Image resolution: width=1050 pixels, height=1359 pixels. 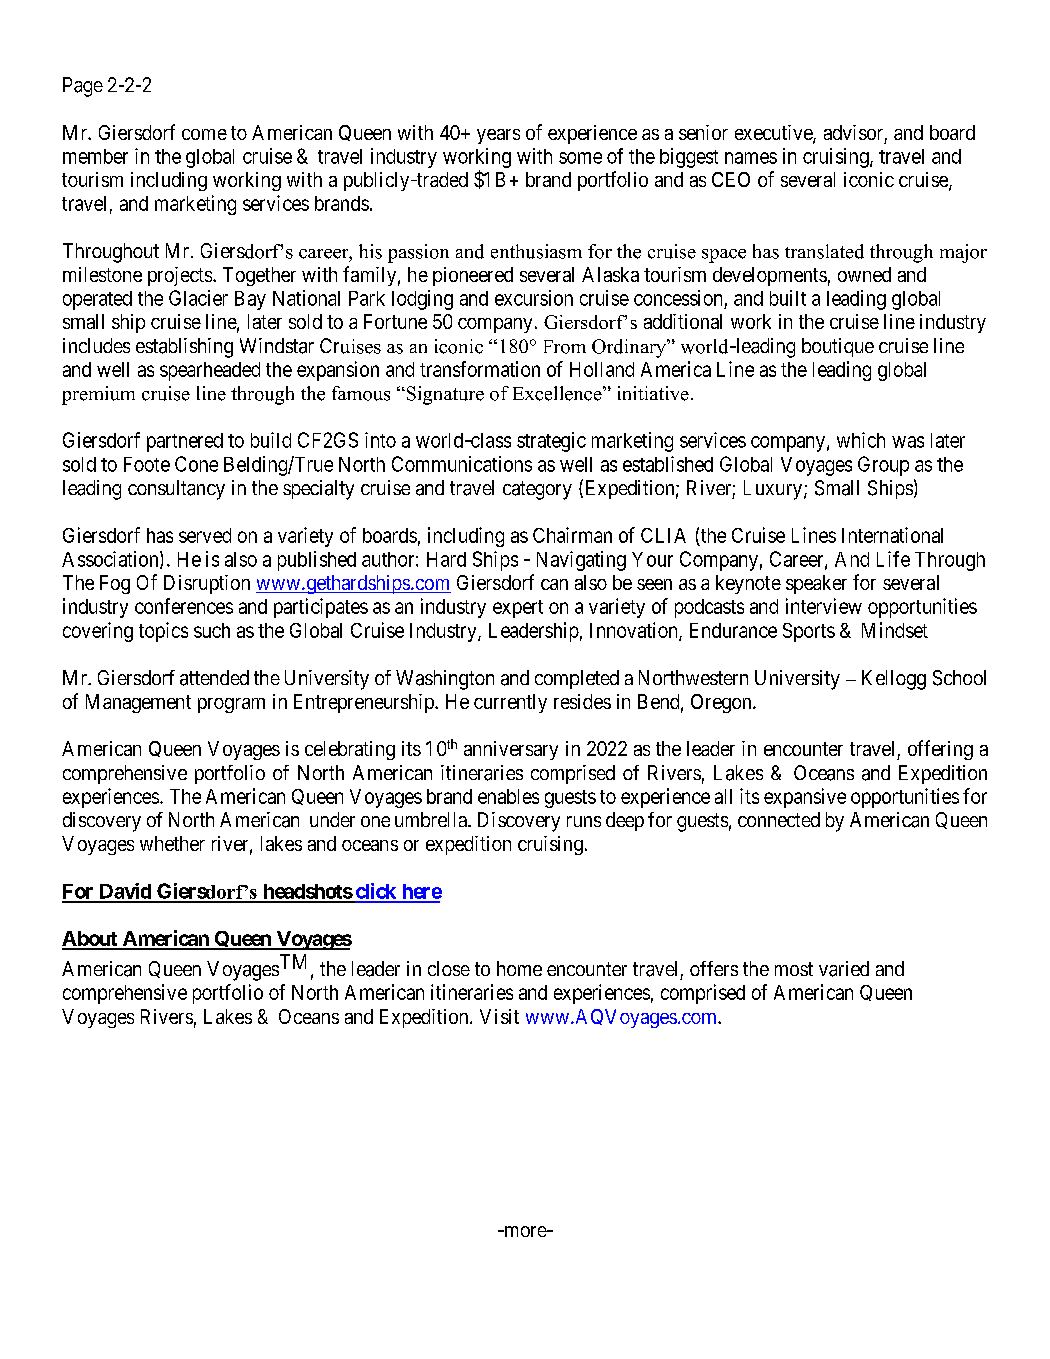 I want to click on served, so click(x=205, y=535).
